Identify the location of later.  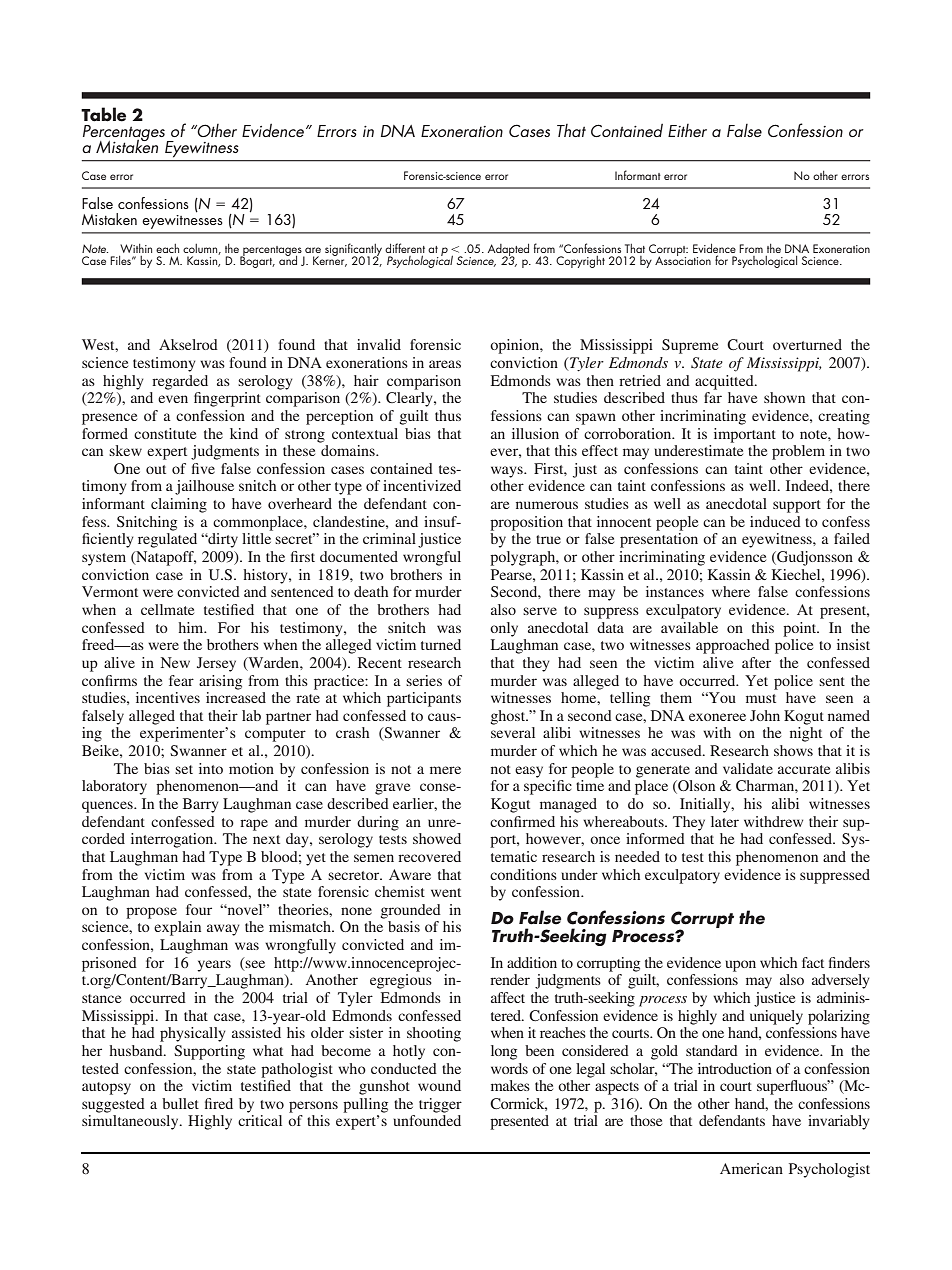
(725, 821).
